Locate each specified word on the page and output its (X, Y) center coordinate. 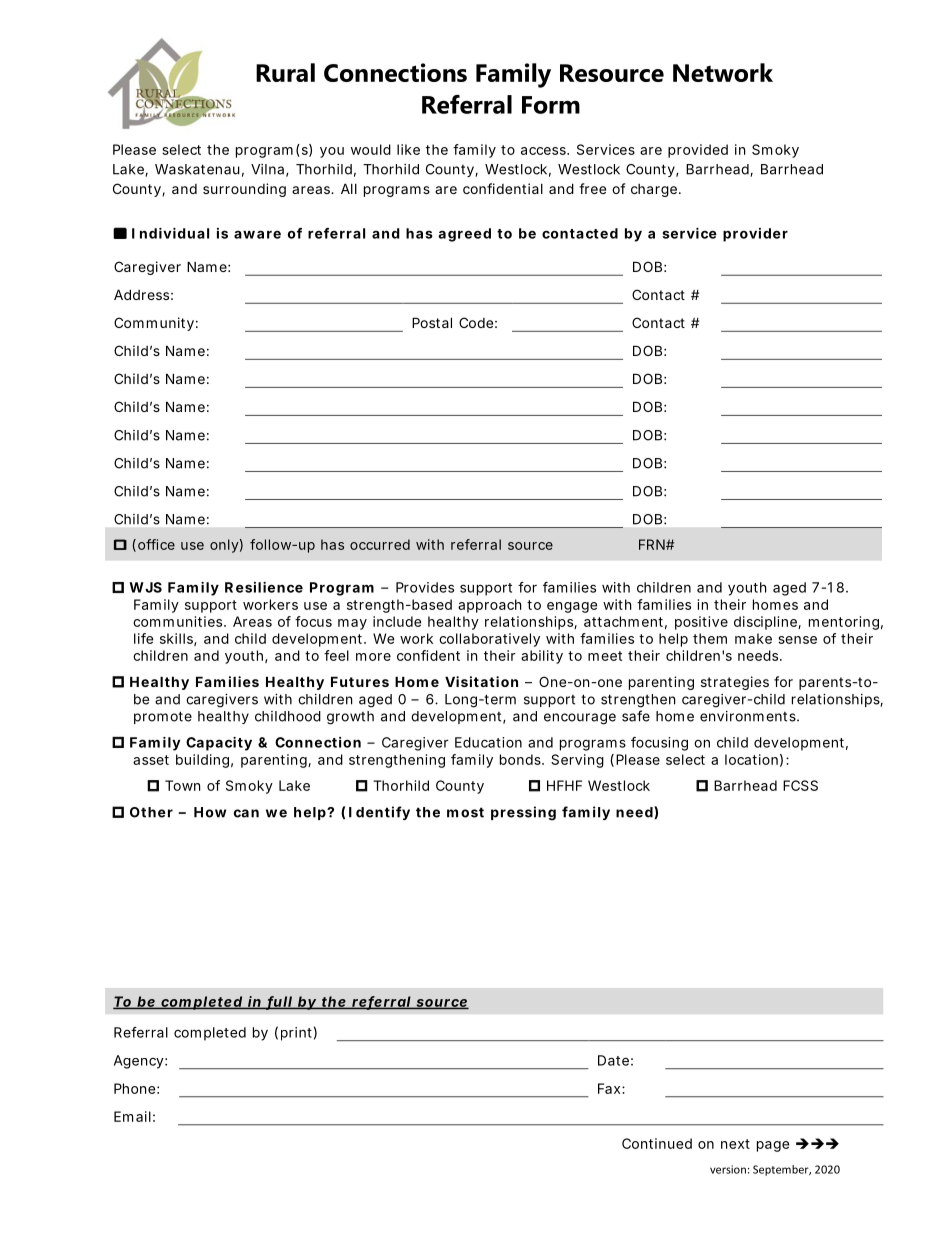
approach (490, 606)
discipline (766, 623)
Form (551, 105)
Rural (285, 72)
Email (132, 1116)
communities (179, 621)
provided (698, 151)
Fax (610, 1088)
